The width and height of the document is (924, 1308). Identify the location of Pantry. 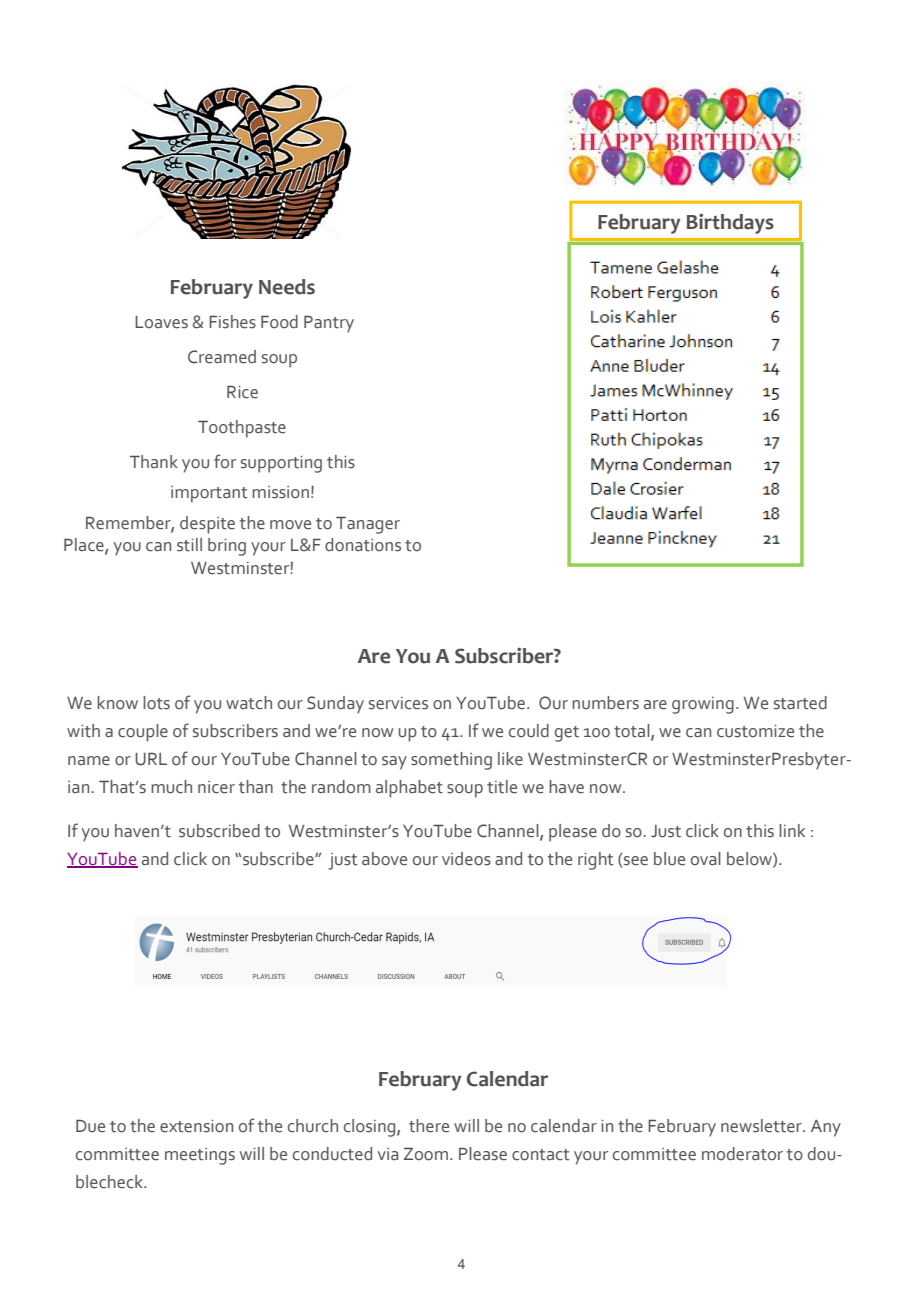
(329, 324).
